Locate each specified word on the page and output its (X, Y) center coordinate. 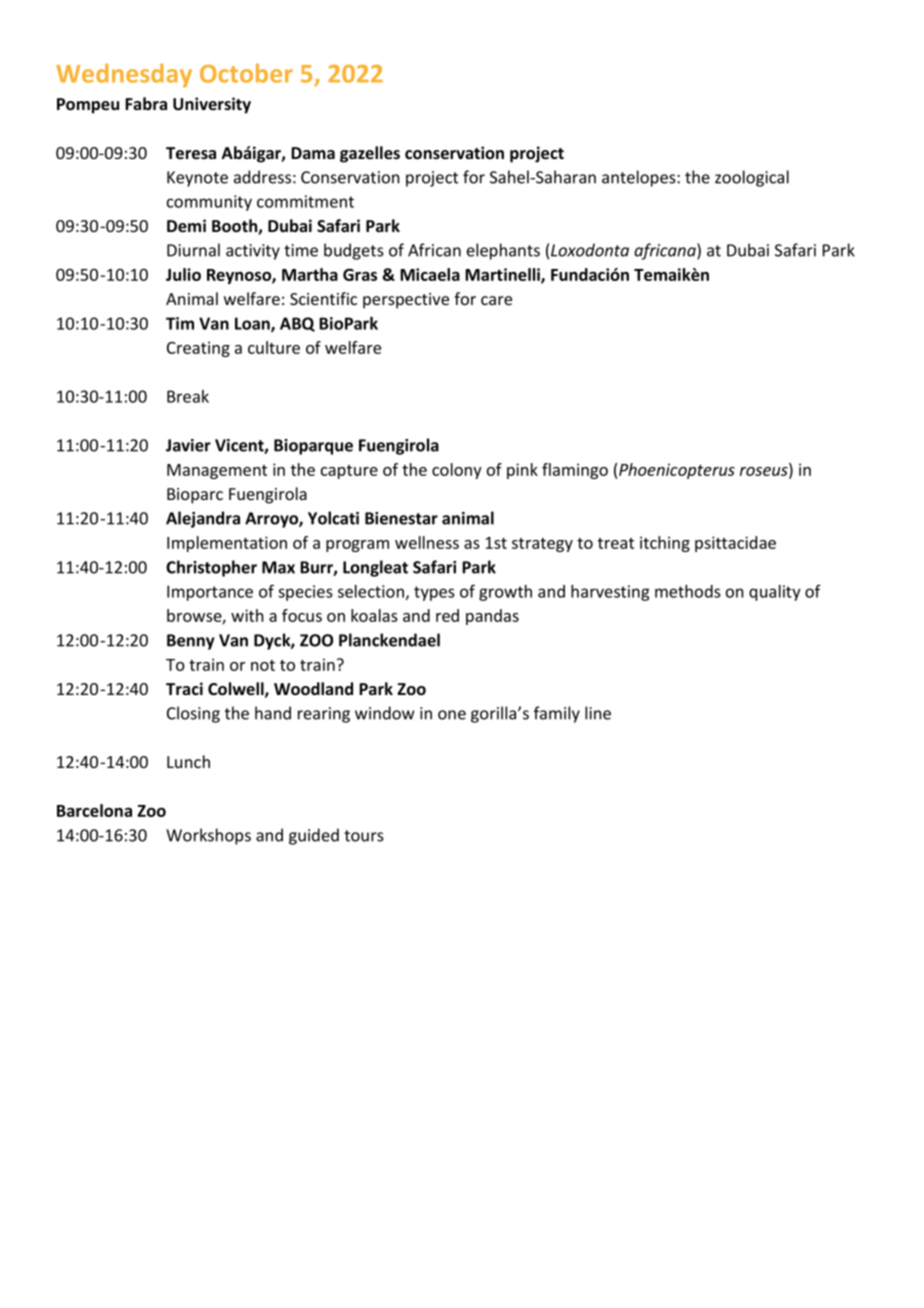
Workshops (208, 836)
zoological (752, 178)
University (212, 105)
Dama (313, 153)
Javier (188, 445)
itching (665, 544)
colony (457, 471)
